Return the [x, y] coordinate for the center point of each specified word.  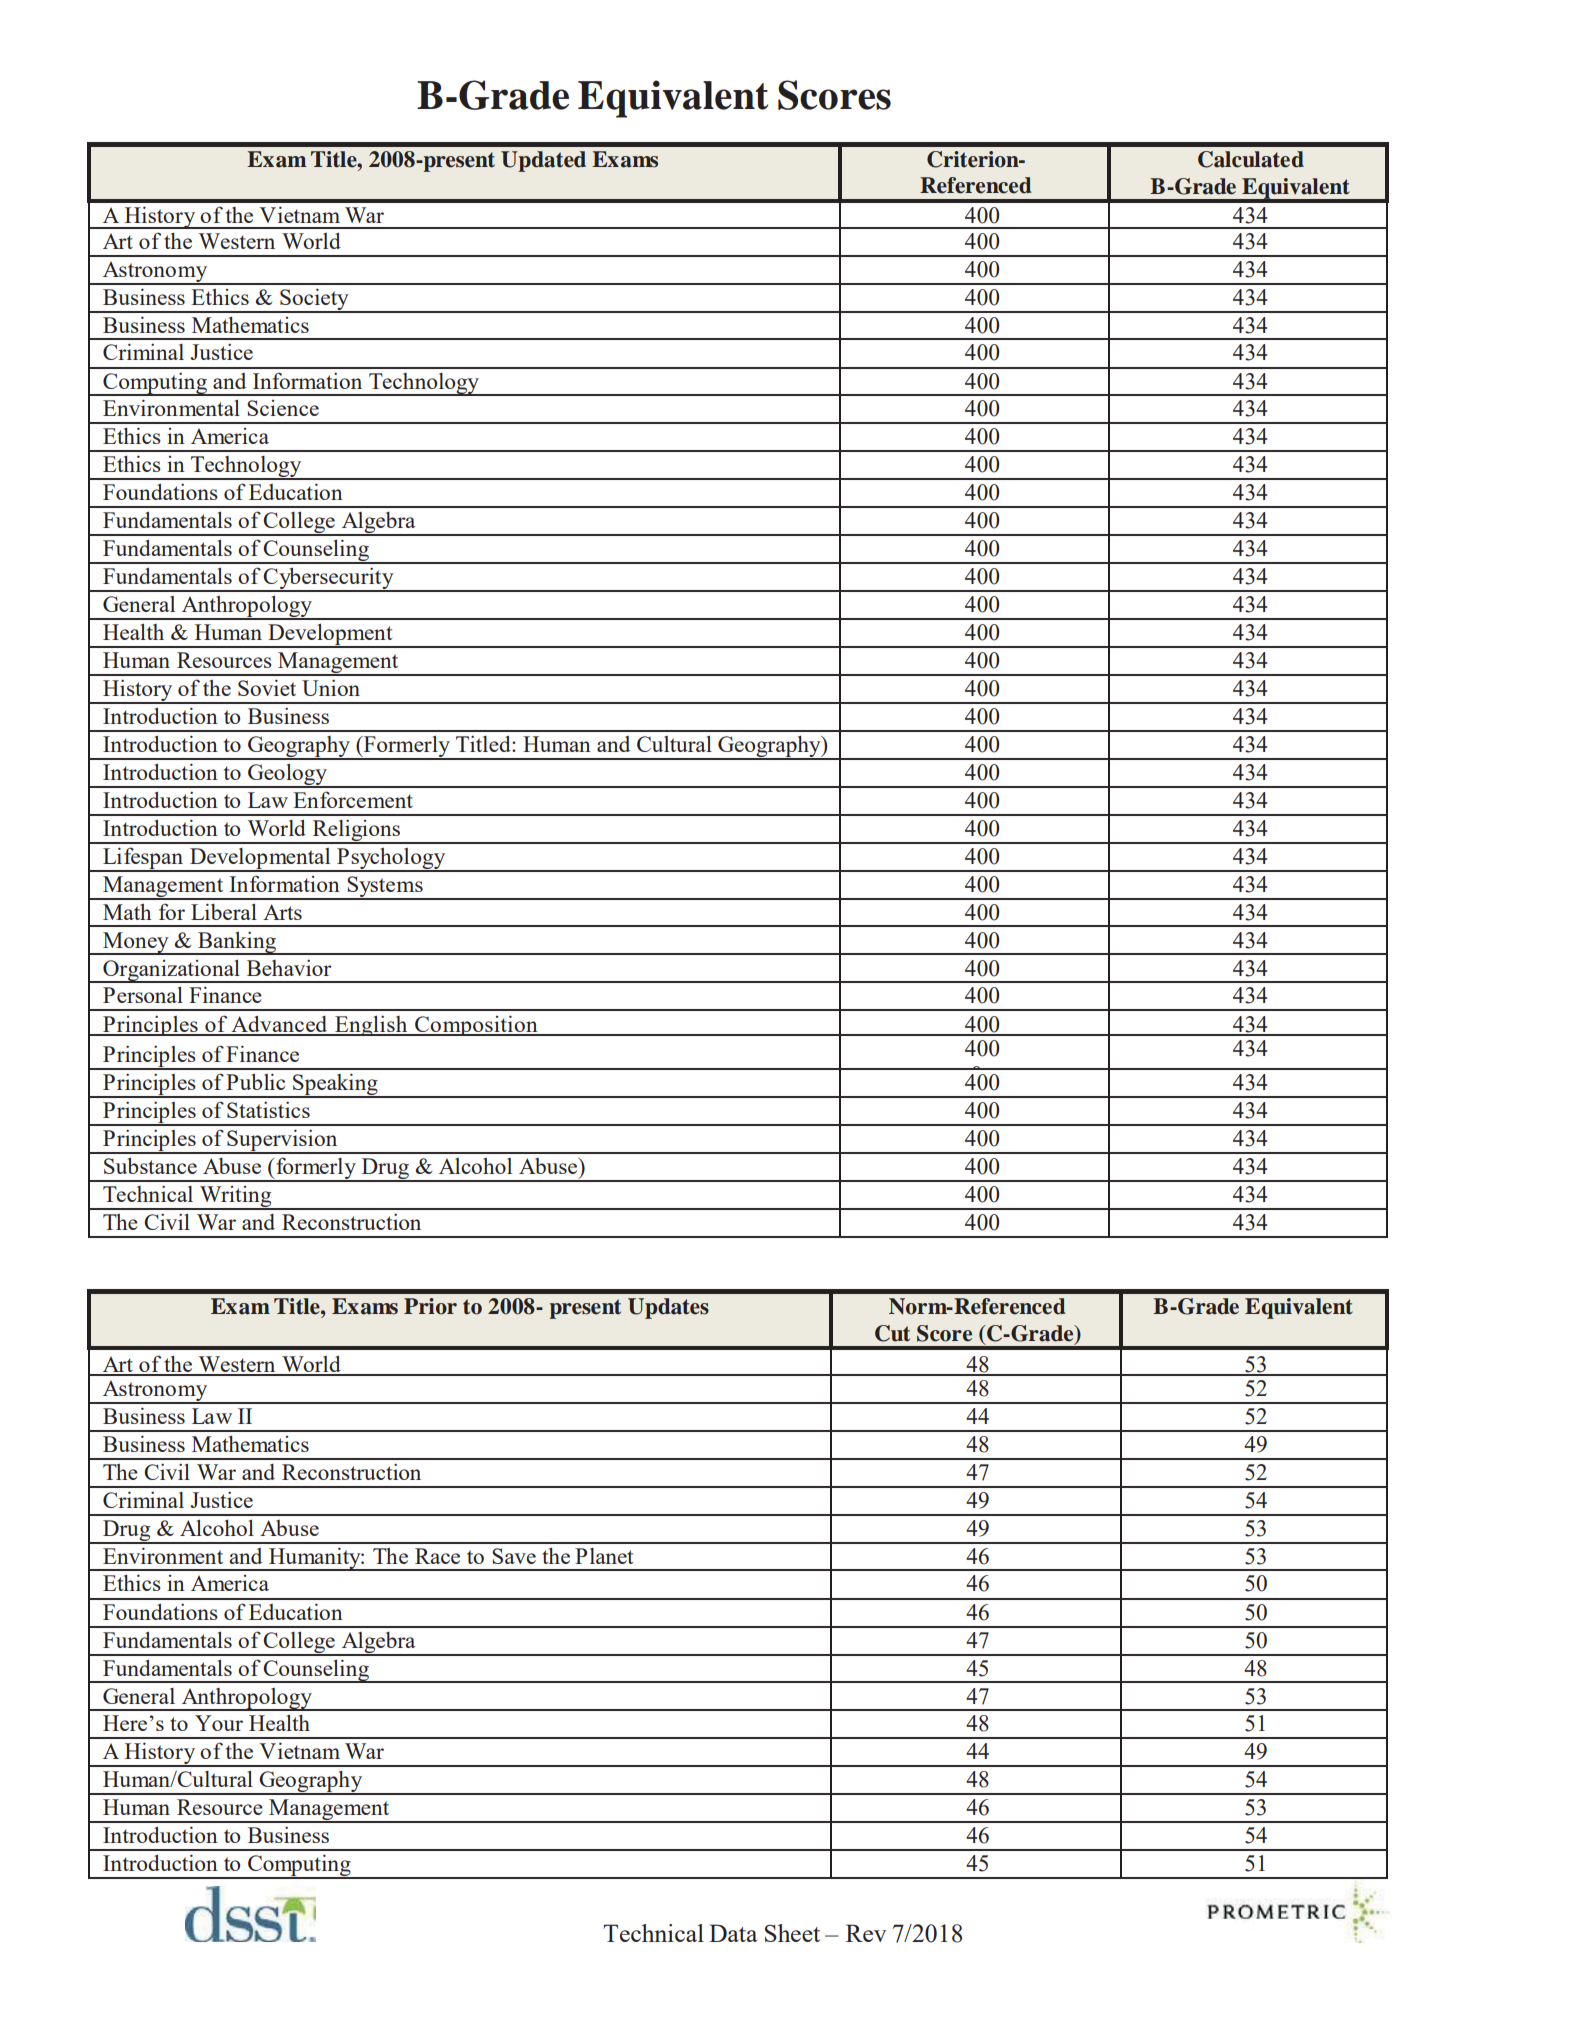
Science [283, 408]
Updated [543, 161]
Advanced [279, 1025]
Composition [476, 1025]
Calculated [1251, 159]
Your [219, 1723]
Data [733, 1933]
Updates [668, 1308]
